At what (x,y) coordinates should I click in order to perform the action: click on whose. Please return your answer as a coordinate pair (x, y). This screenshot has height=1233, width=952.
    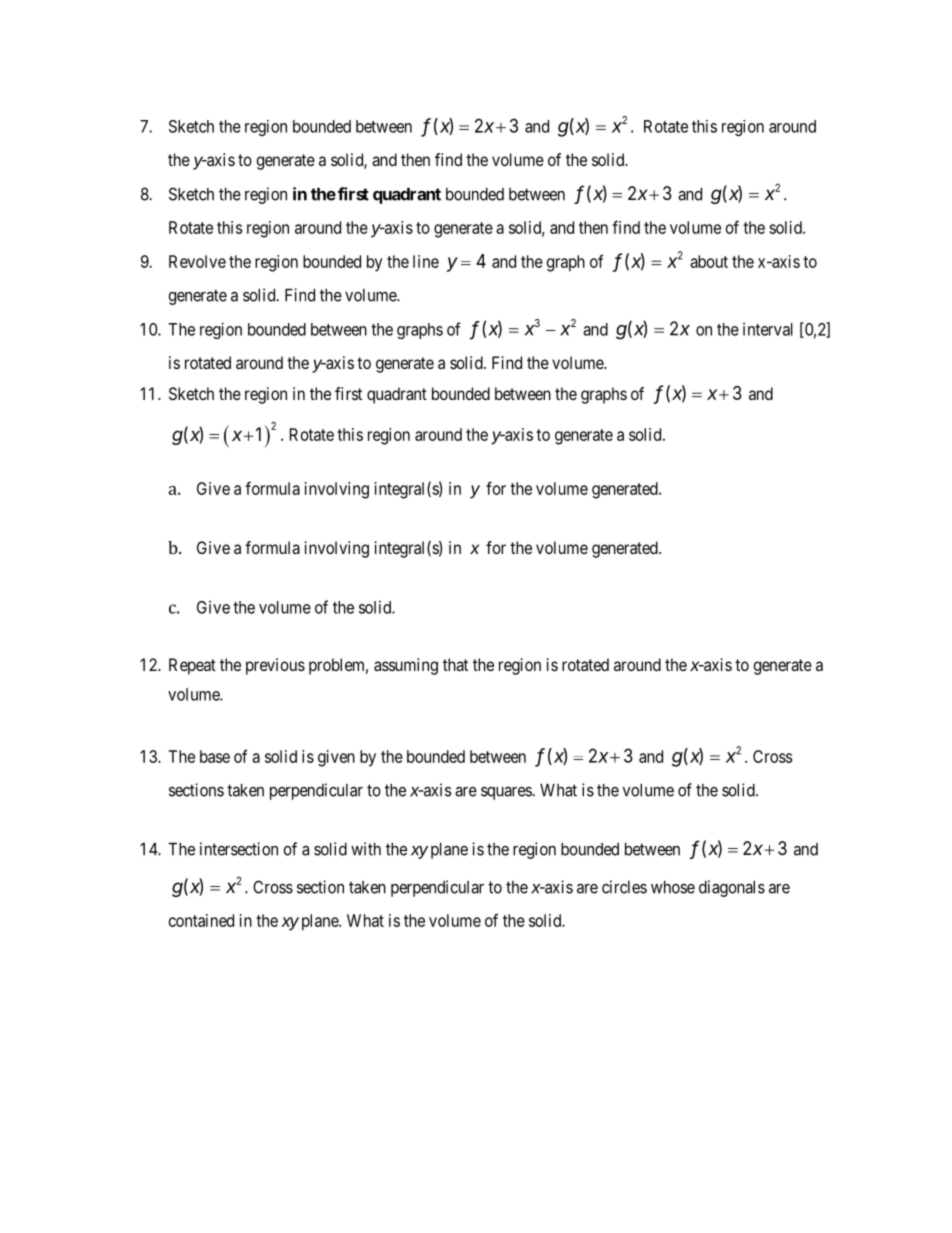
    Looking at the image, I should click on (673, 887).
